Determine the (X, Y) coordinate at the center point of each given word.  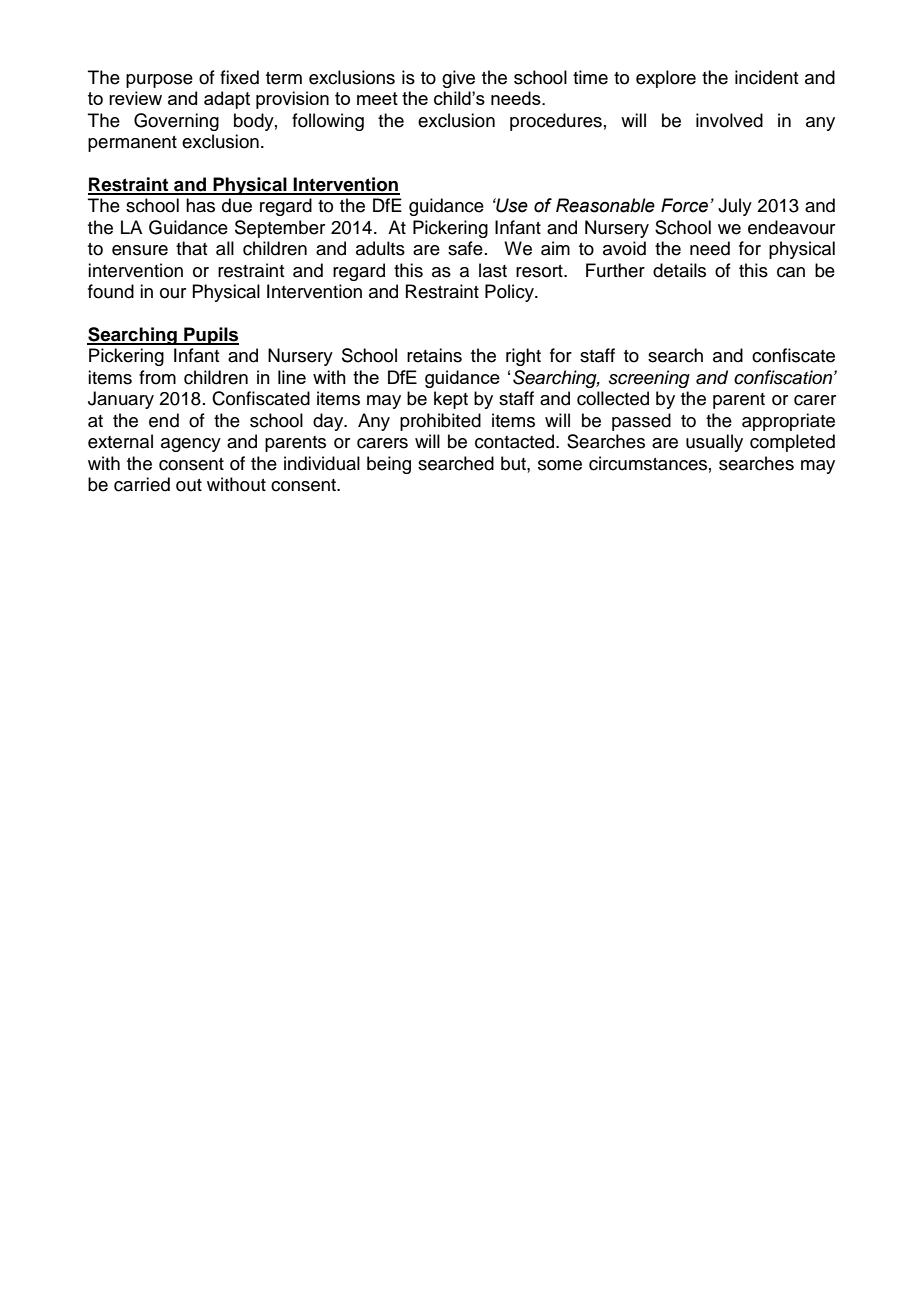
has (200, 205)
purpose (159, 81)
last (493, 270)
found (111, 291)
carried (142, 484)
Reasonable (605, 205)
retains (434, 355)
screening (649, 379)
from (157, 377)
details (679, 270)
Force (684, 205)
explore (666, 79)
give (458, 79)
